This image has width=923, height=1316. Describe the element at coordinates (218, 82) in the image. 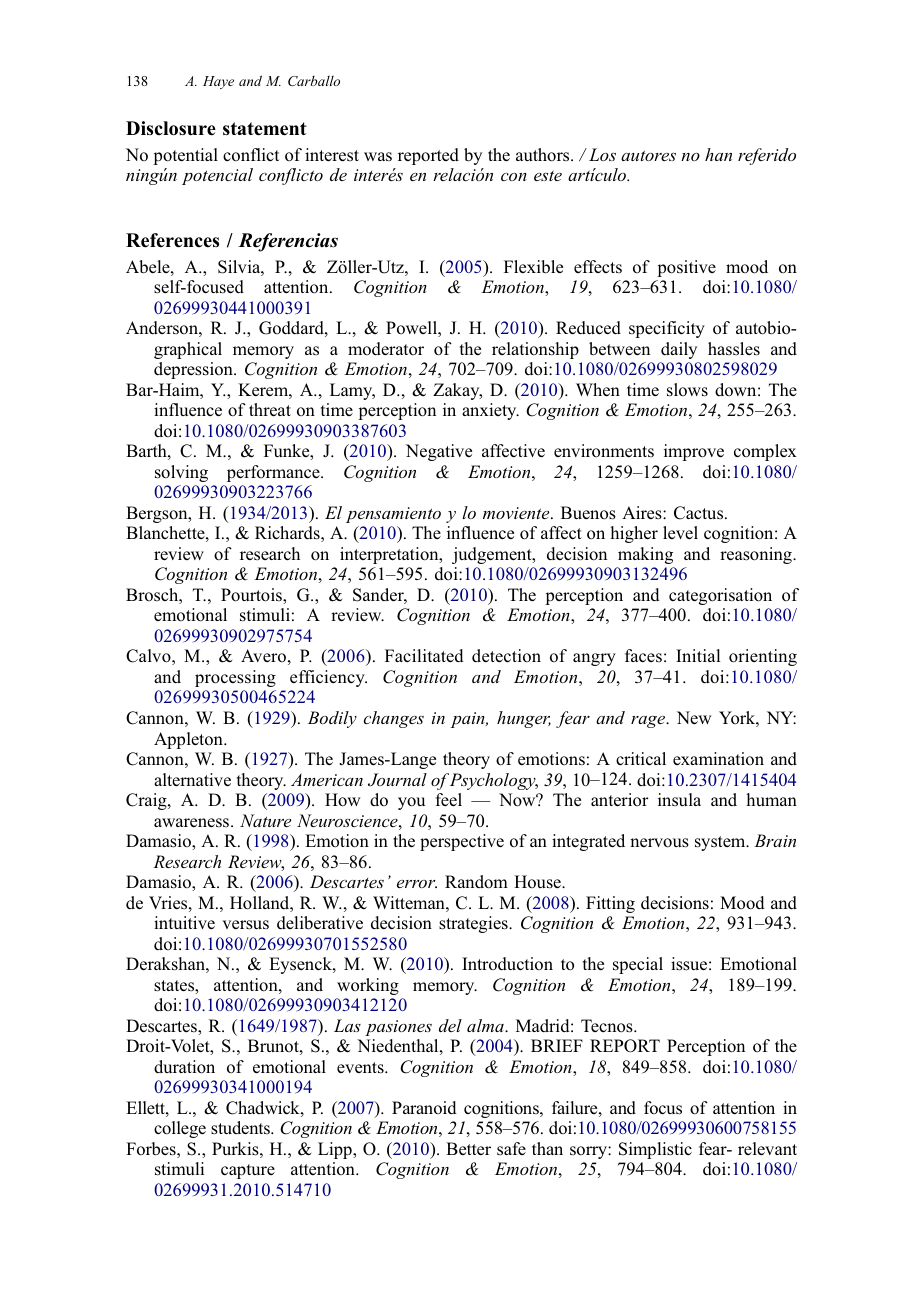

I see `Haye` at that location.
